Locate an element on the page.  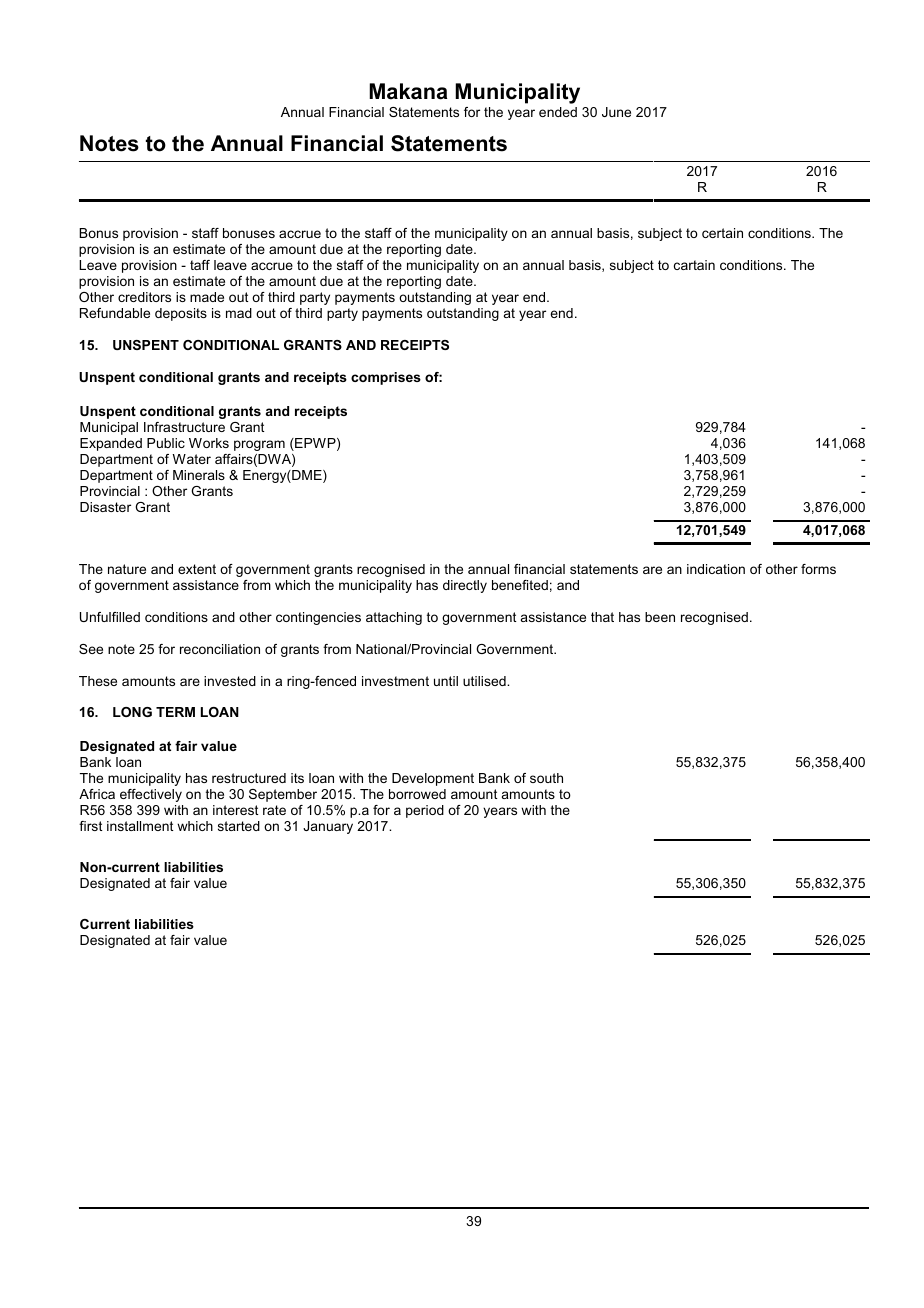
effectively is located at coordinates (151, 795).
